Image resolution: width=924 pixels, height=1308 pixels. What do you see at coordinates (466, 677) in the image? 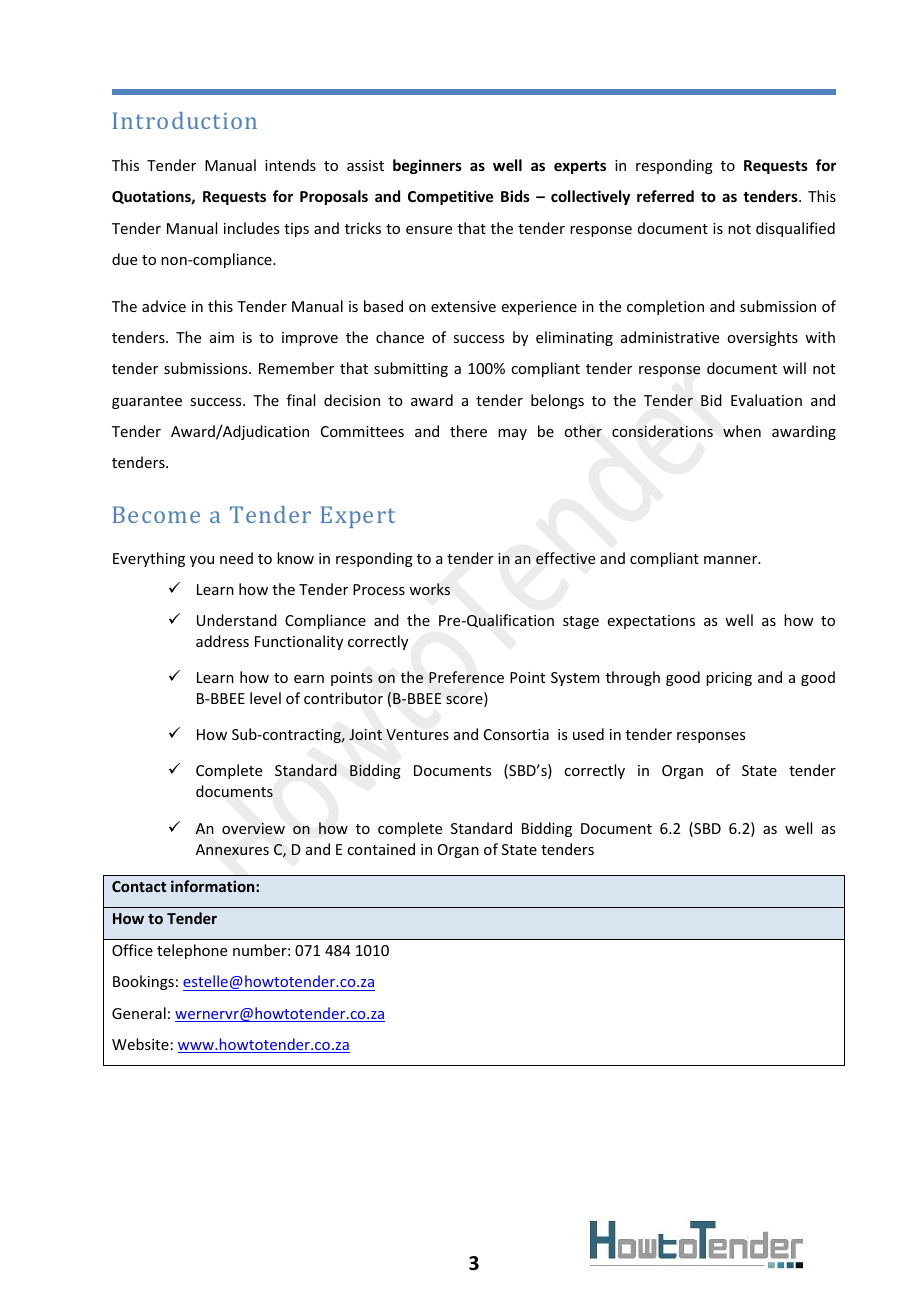
I see `Preference` at bounding box center [466, 677].
